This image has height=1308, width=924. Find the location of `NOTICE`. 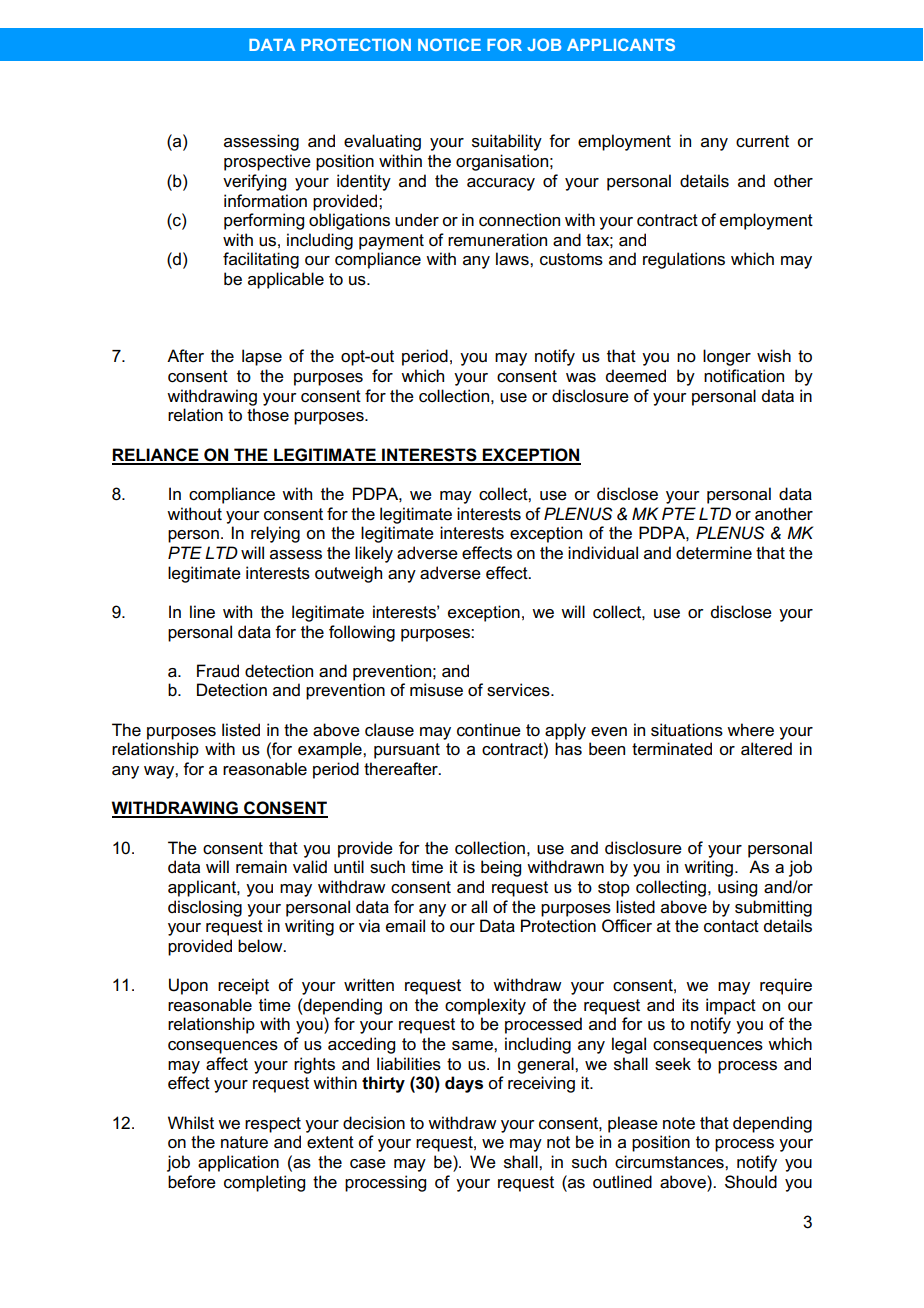

NOTICE is located at coordinates (449, 44).
